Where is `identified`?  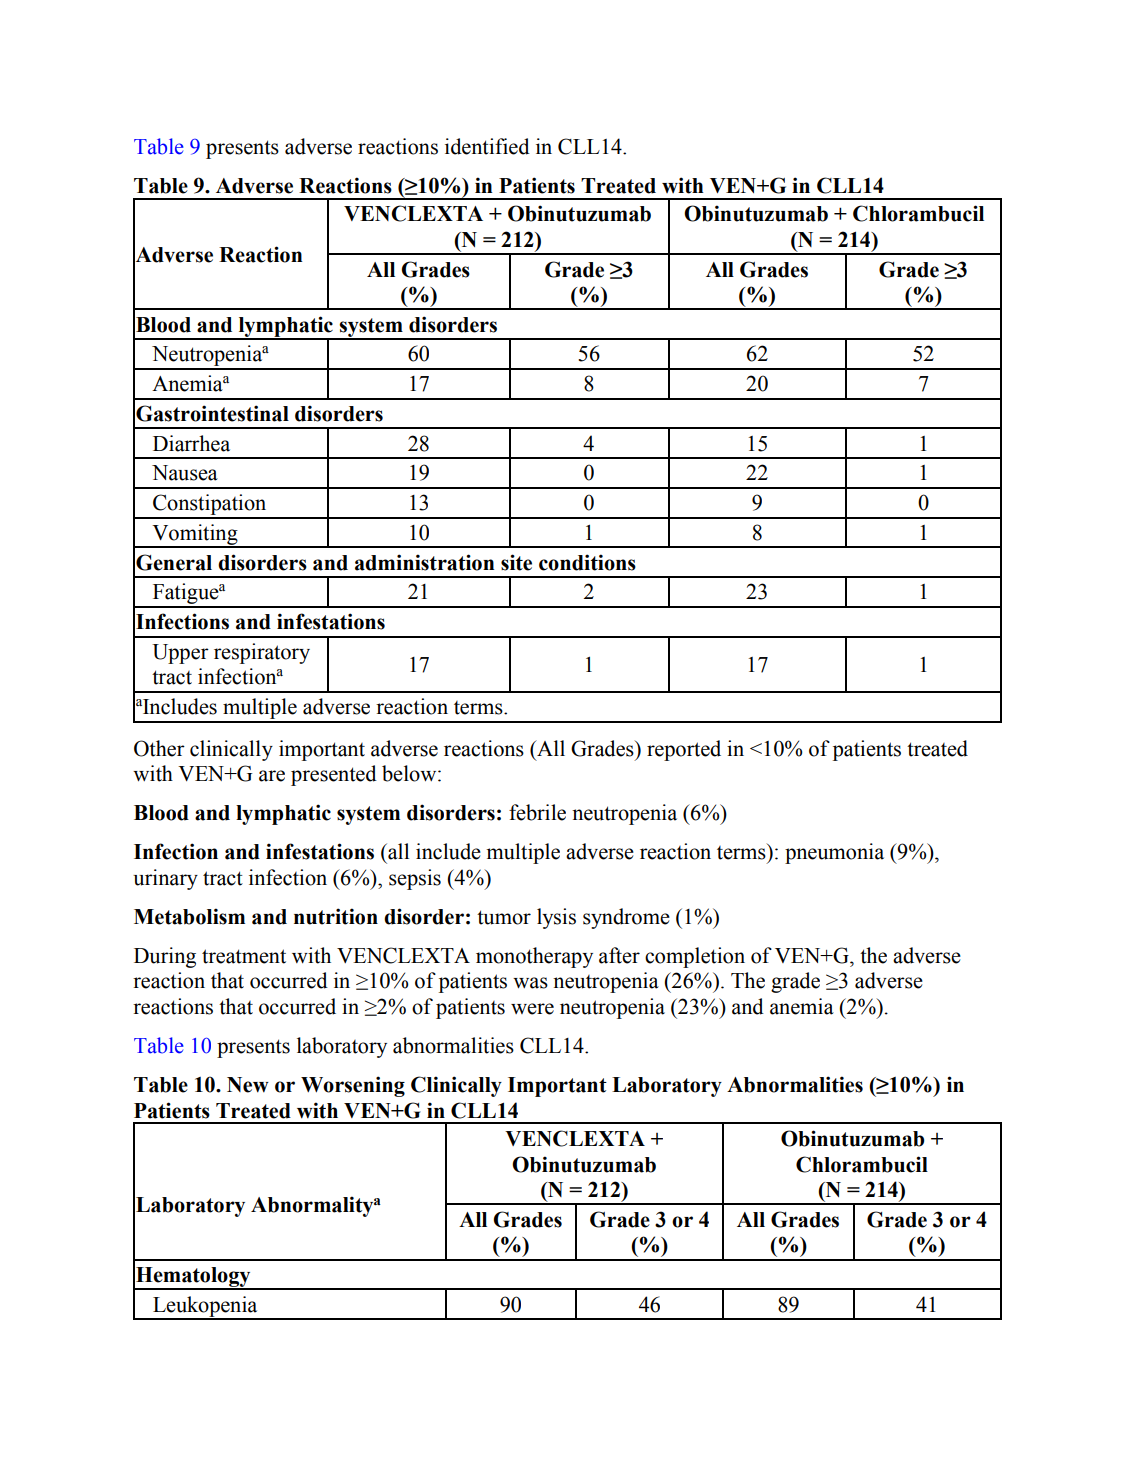
identified is located at coordinates (487, 146).
